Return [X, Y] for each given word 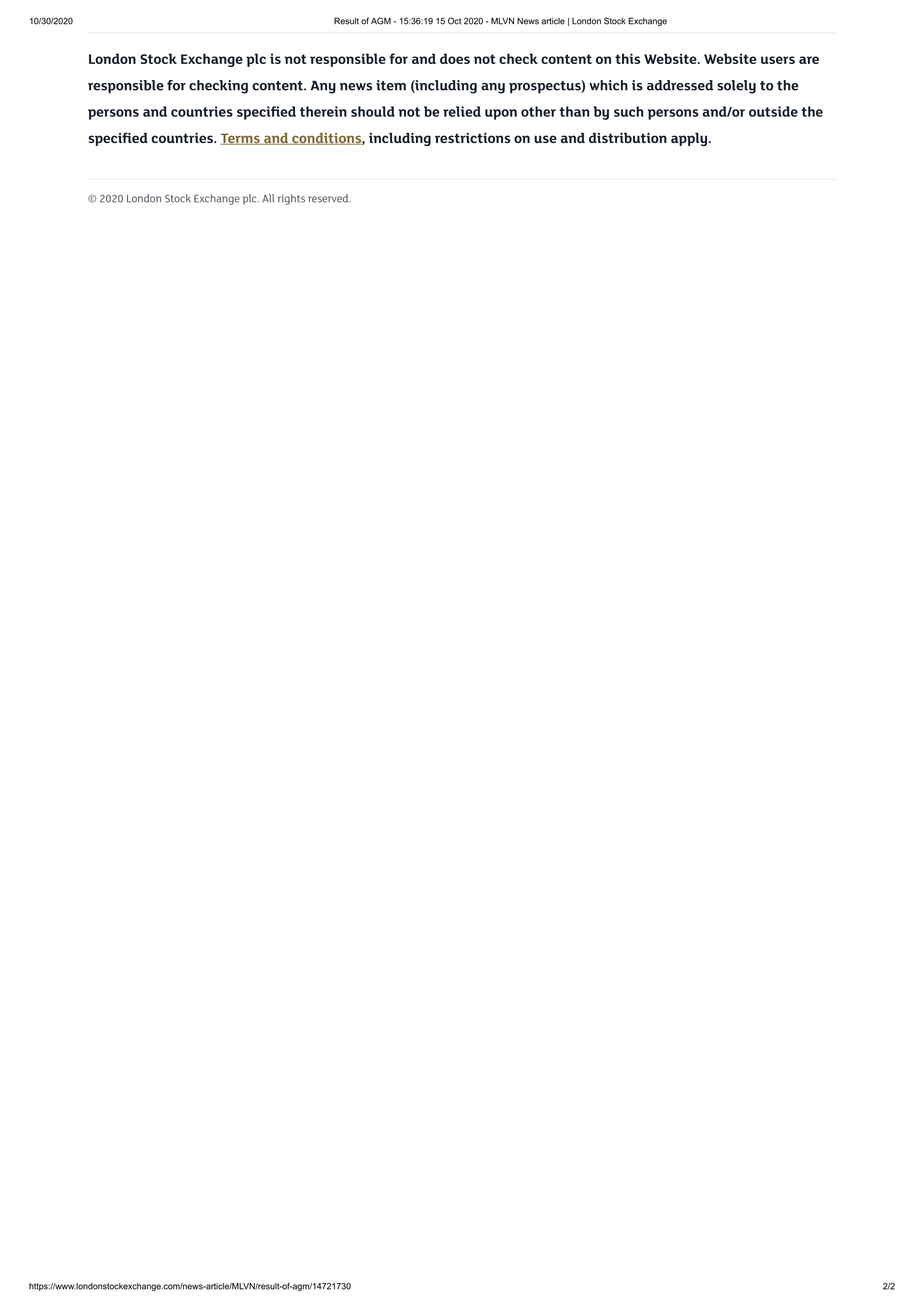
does [455, 58]
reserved [329, 198]
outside [773, 111]
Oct [454, 21]
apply [690, 139]
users [778, 60]
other [538, 111]
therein [323, 111]
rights [291, 199]
